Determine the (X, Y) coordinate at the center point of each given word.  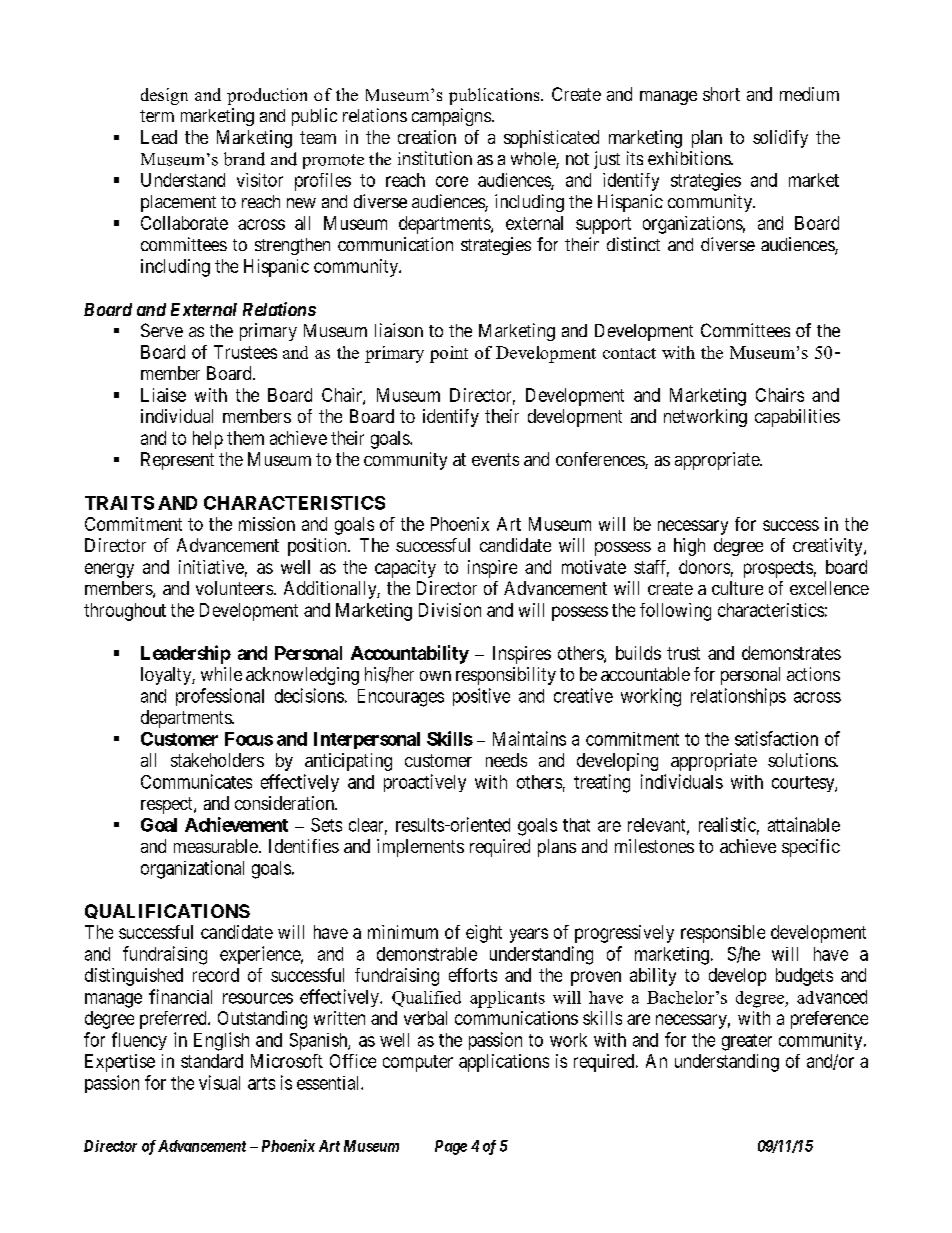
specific (811, 848)
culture (737, 588)
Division (450, 610)
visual (219, 1082)
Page (451, 1147)
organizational (192, 869)
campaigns (451, 117)
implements (420, 848)
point (449, 354)
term (157, 116)
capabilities (797, 418)
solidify (780, 139)
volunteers (234, 588)
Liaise (163, 395)
